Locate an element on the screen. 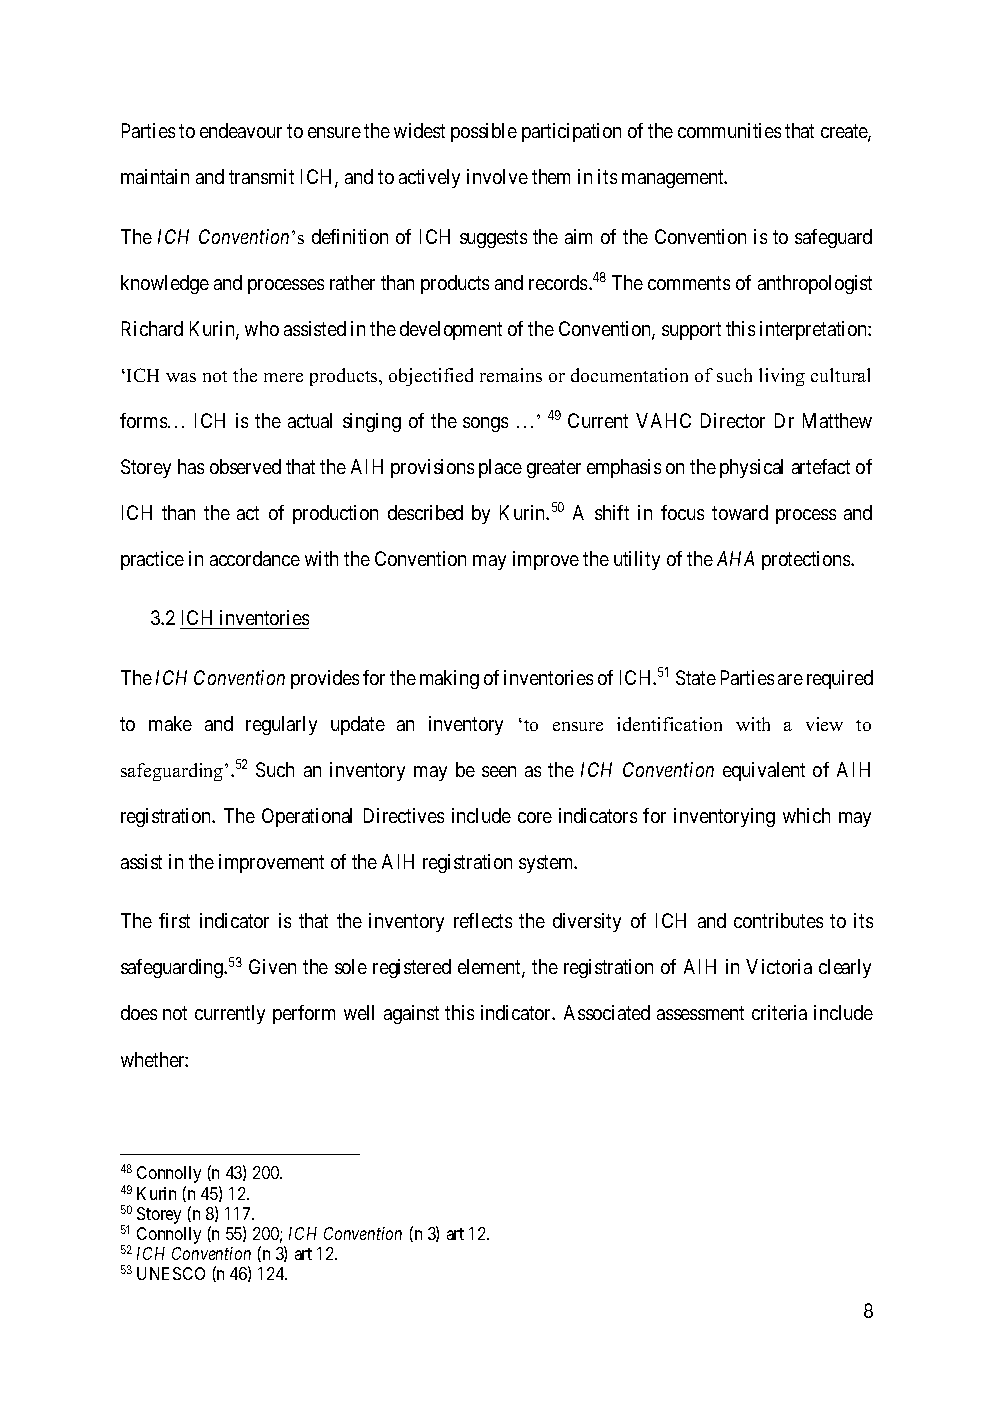 This screenshot has height=1404, width=993. Director is located at coordinates (733, 420).
